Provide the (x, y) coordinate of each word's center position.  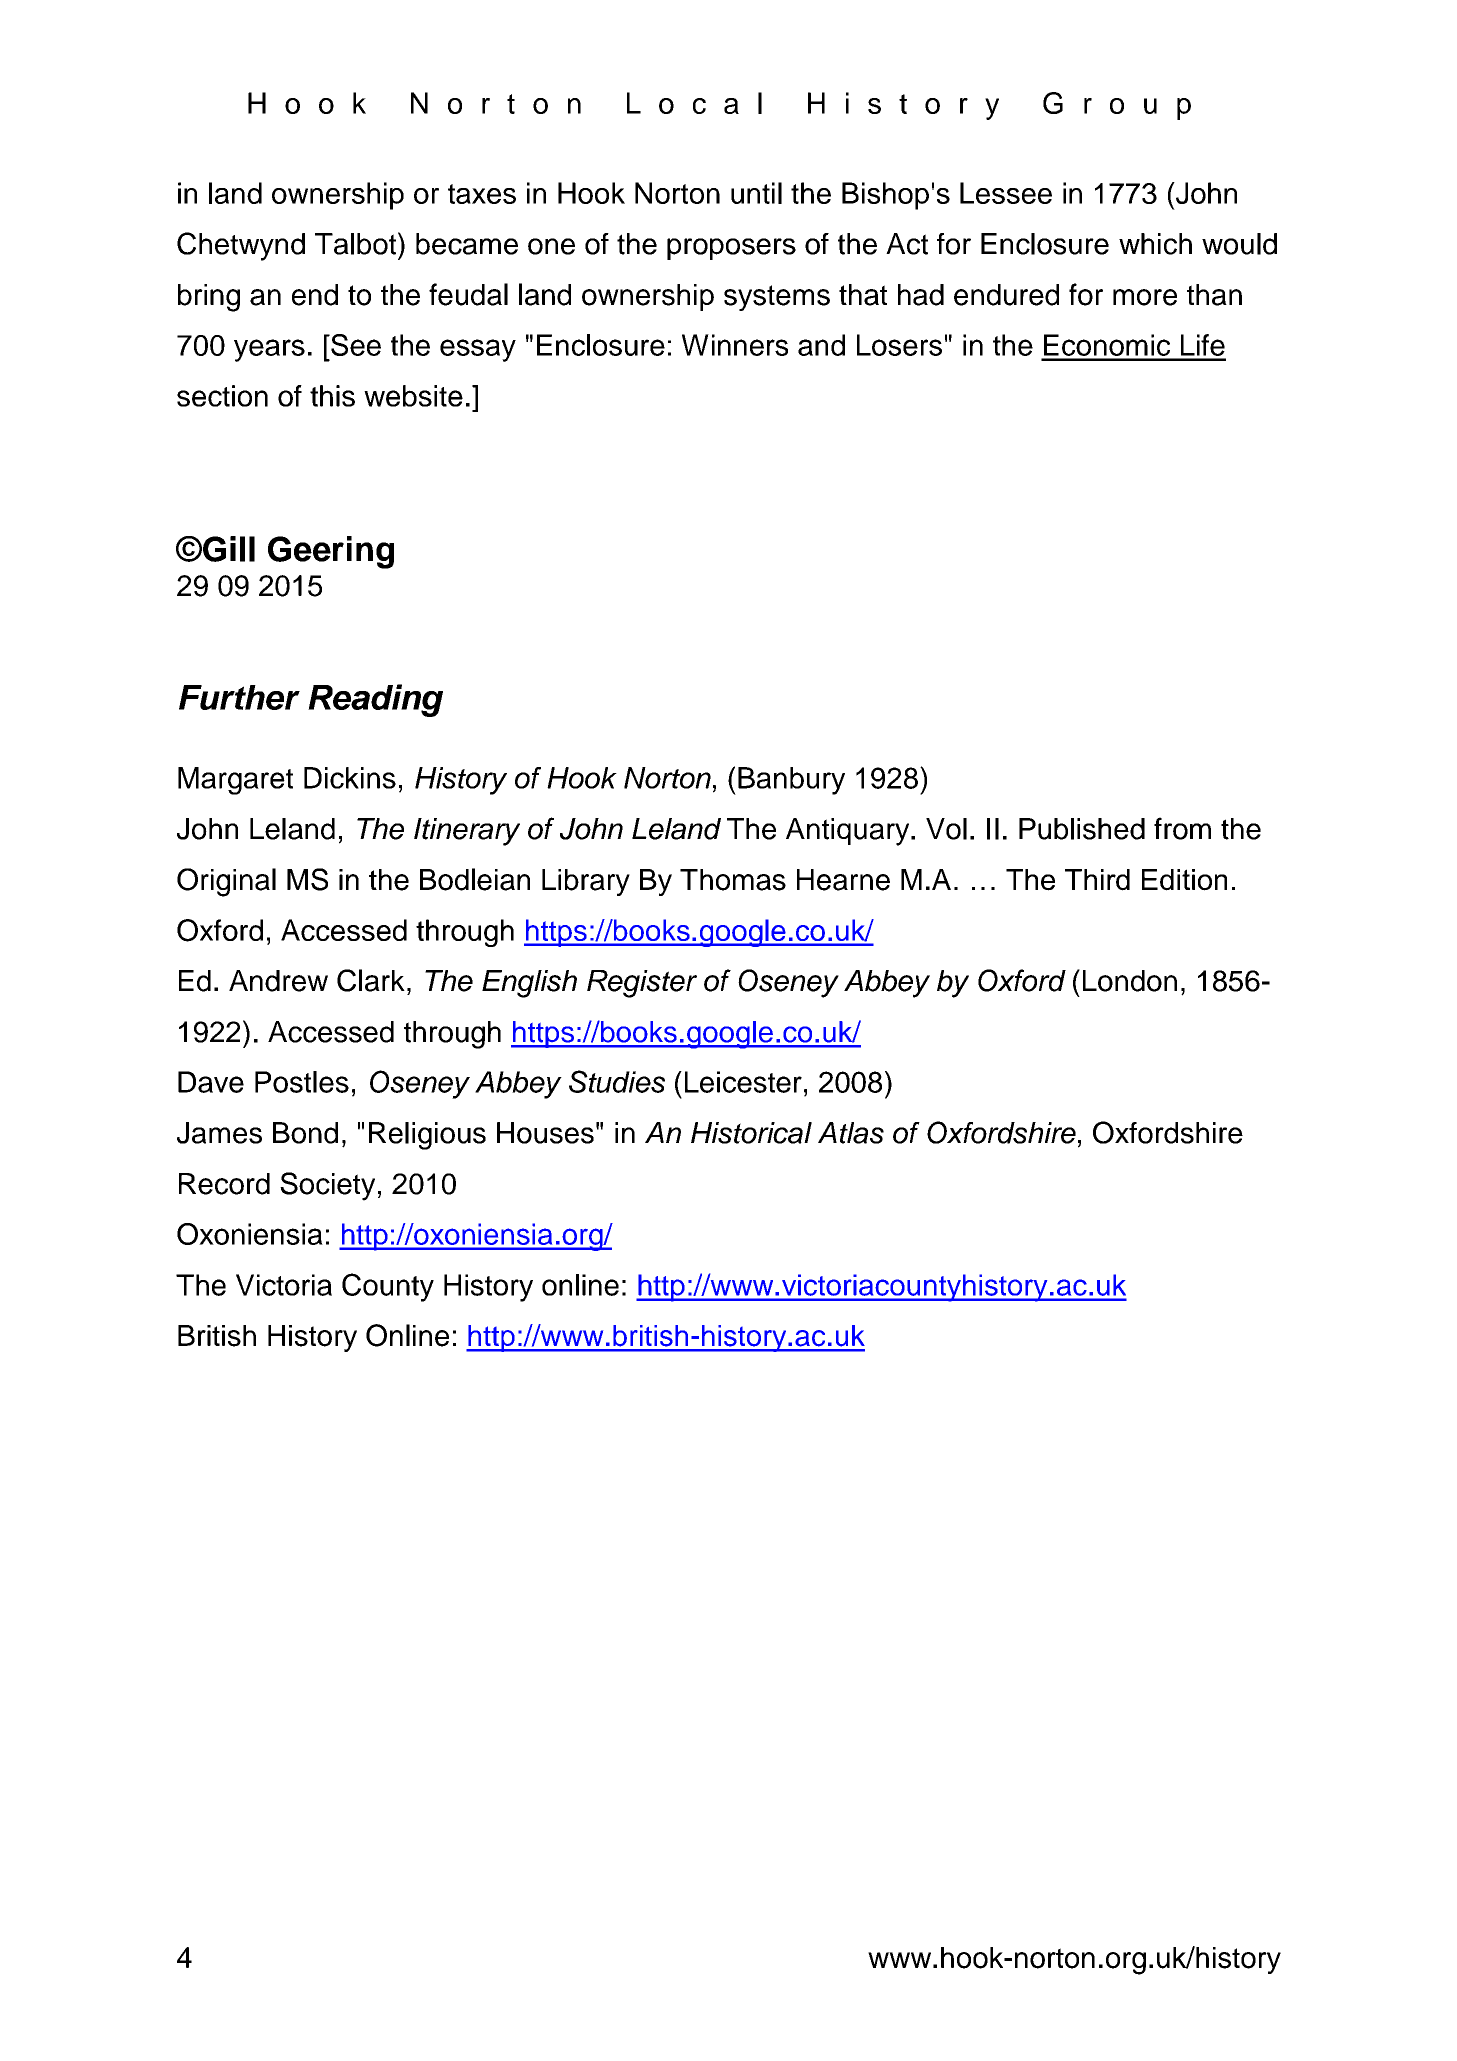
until (756, 193)
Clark (371, 980)
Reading (375, 700)
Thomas (733, 880)
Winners (735, 345)
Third (1097, 880)
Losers (899, 345)
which (1155, 244)
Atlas (851, 1133)
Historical (751, 1133)
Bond (305, 1133)
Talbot (355, 244)
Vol (946, 829)
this (332, 396)
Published (1082, 829)
